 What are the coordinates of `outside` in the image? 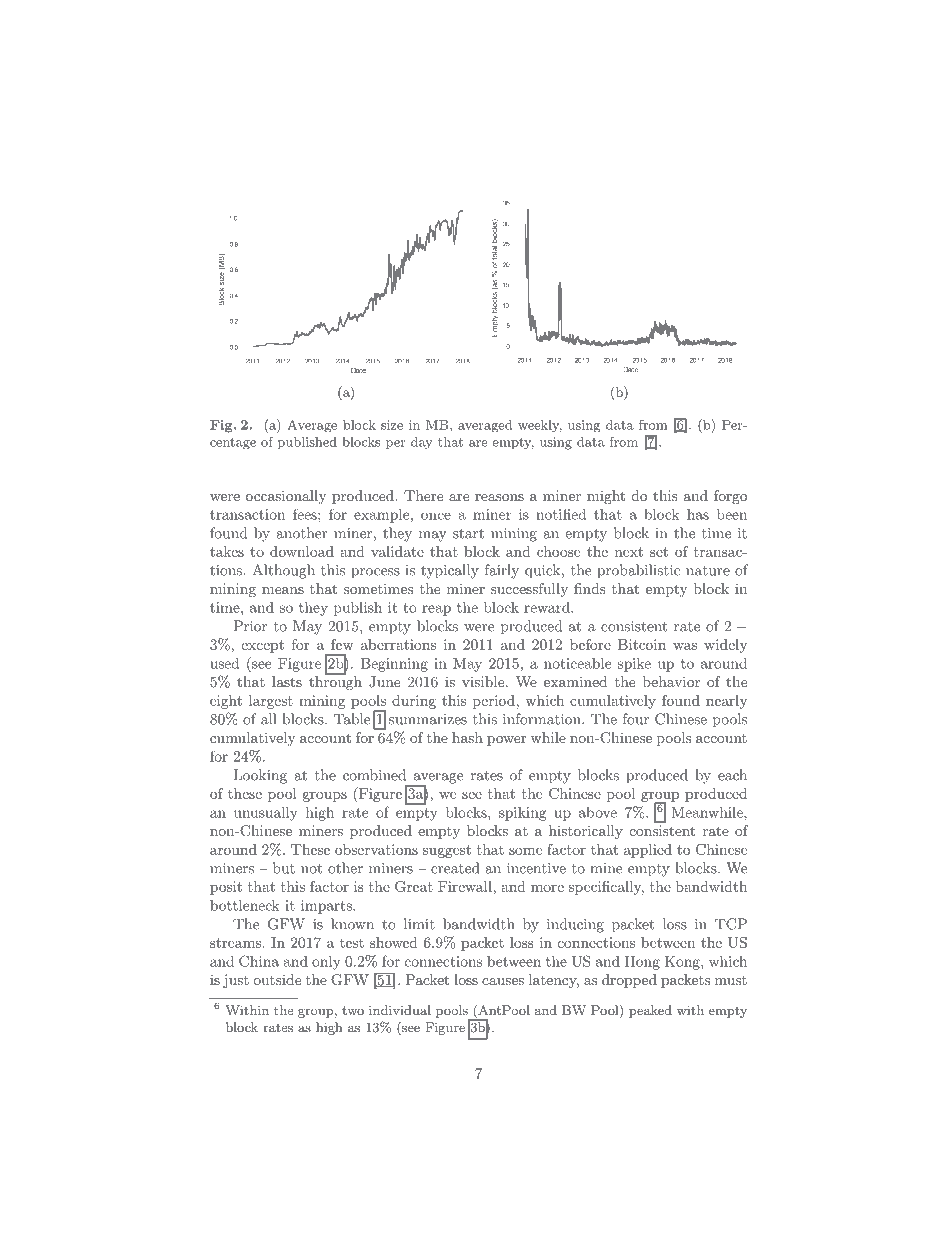 It's located at (277, 979).
